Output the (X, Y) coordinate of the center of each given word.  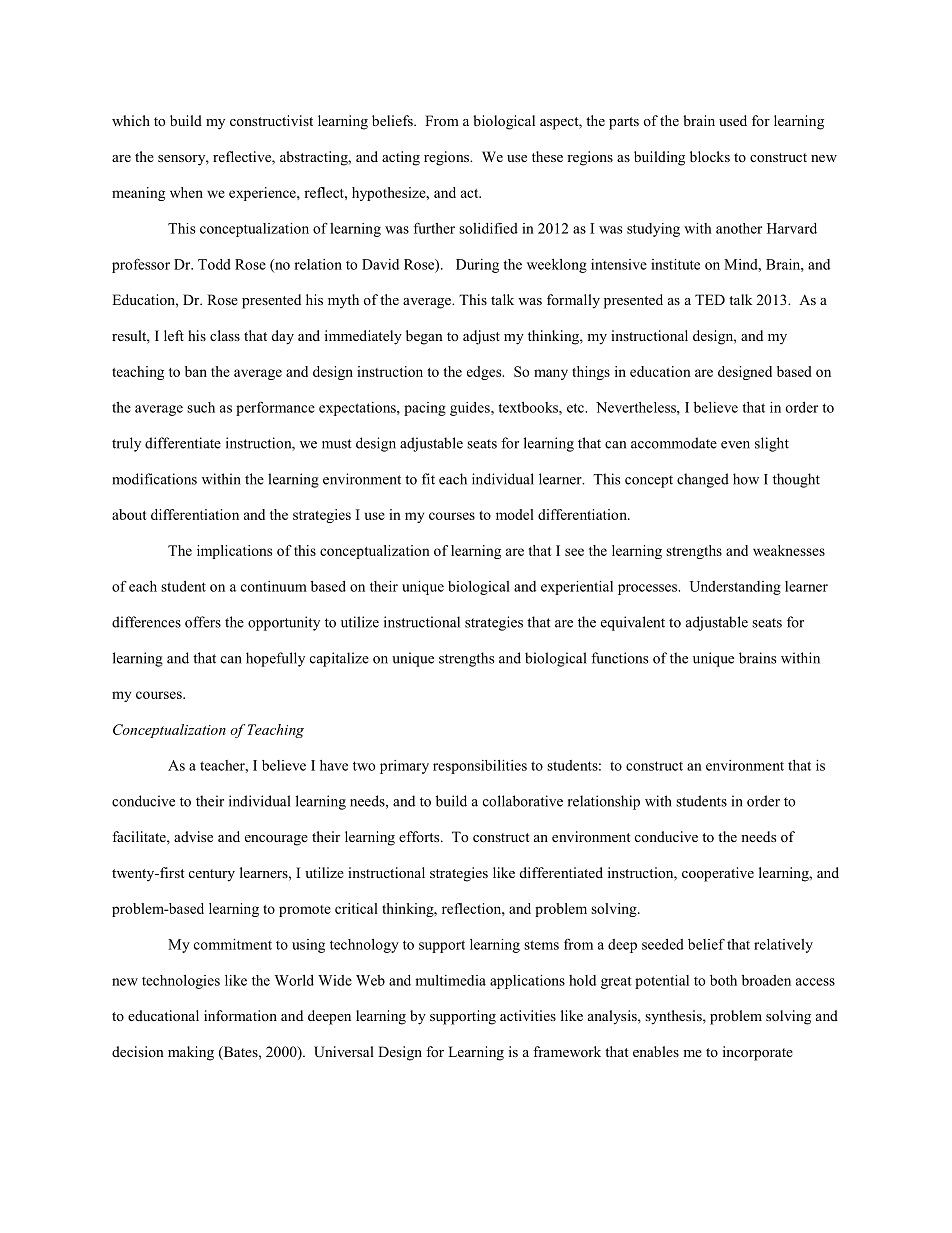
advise (193, 836)
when (186, 192)
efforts (420, 836)
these (547, 156)
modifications (154, 479)
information (240, 1015)
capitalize (339, 659)
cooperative (718, 874)
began (424, 337)
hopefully (275, 659)
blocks (710, 156)
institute (675, 264)
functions (619, 658)
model (515, 514)
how (746, 479)
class (225, 335)
